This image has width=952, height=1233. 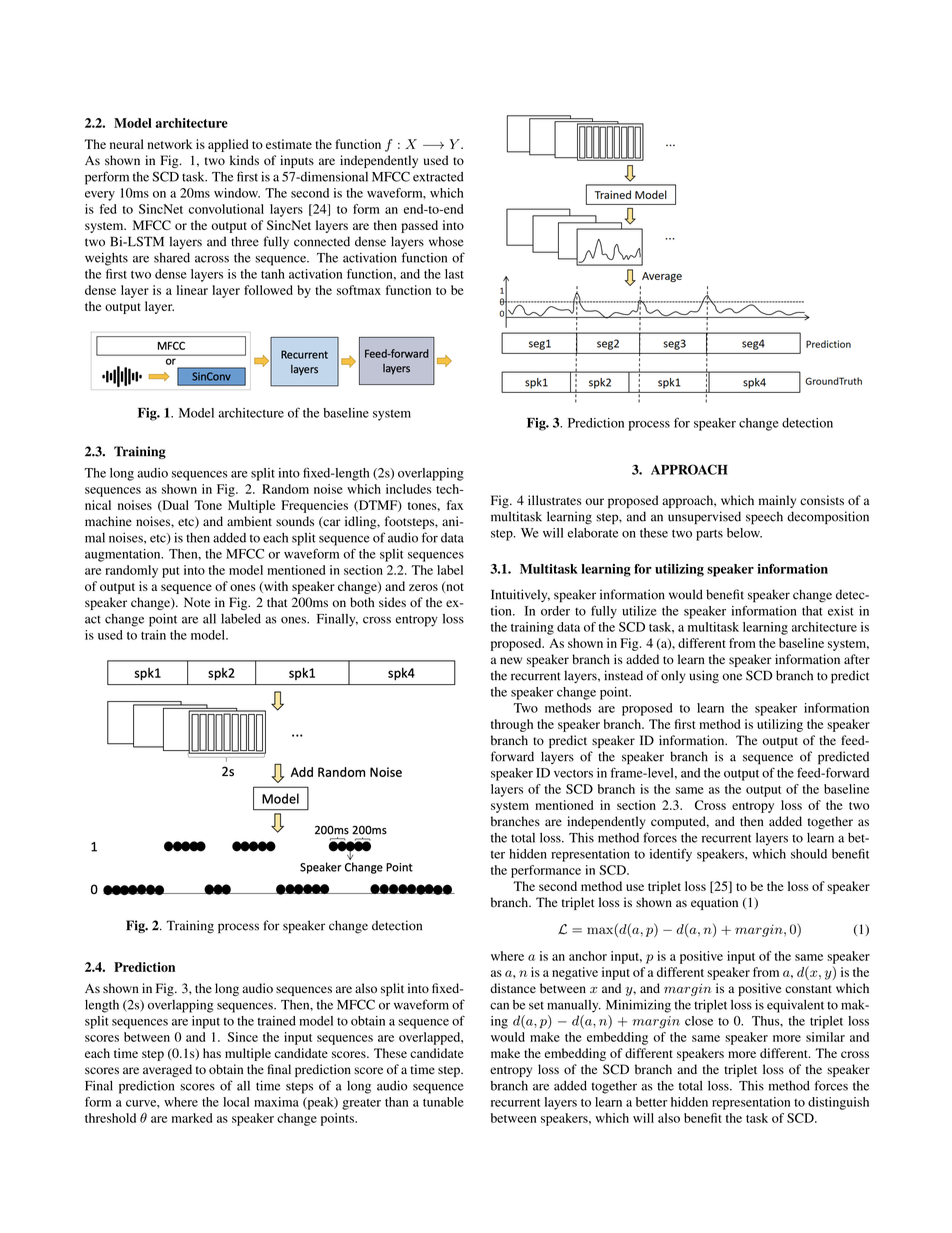 What do you see at coordinates (511, 660) in the image?
I see `new` at bounding box center [511, 660].
